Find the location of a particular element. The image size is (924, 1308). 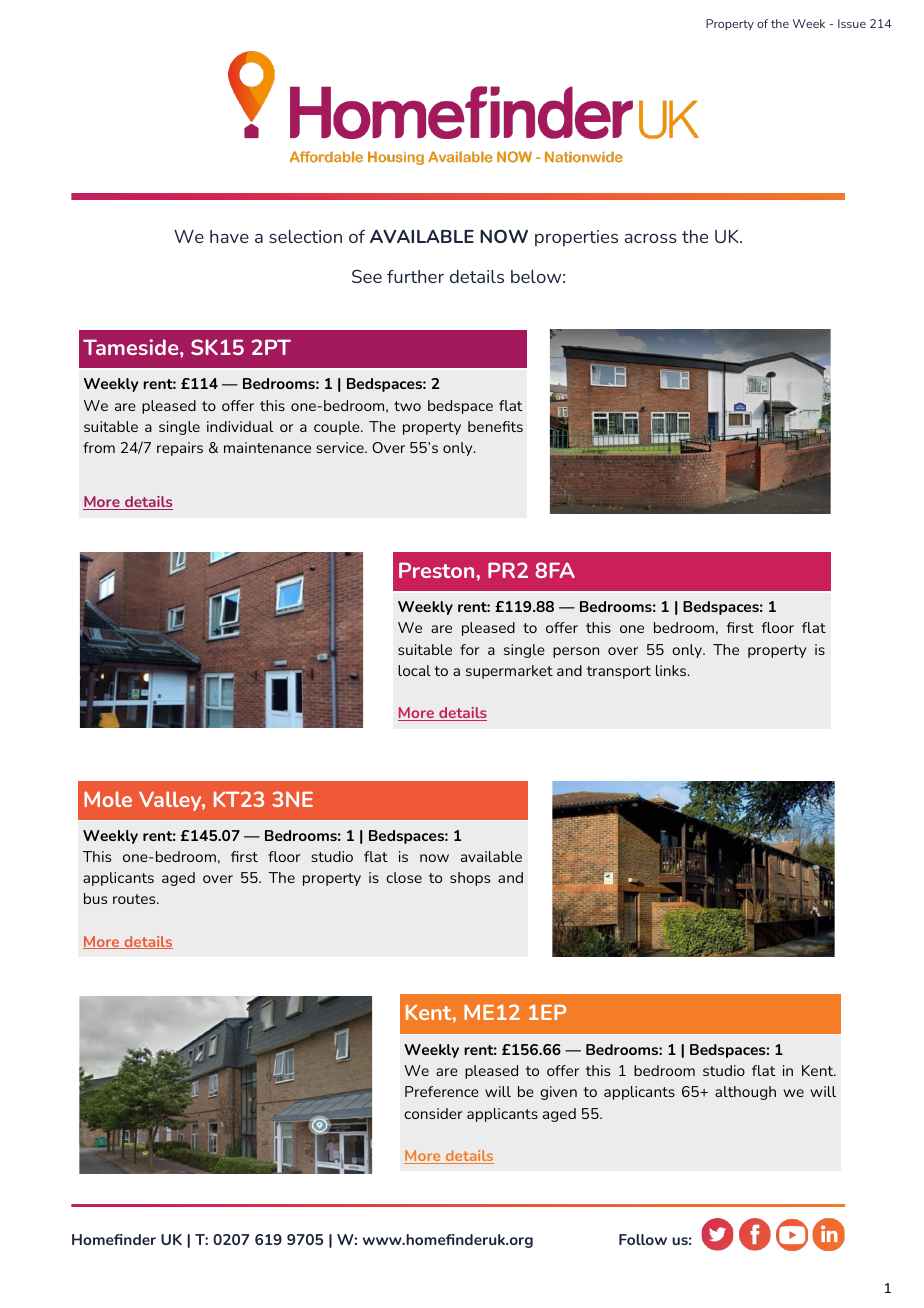

Preference is located at coordinates (442, 1091).
